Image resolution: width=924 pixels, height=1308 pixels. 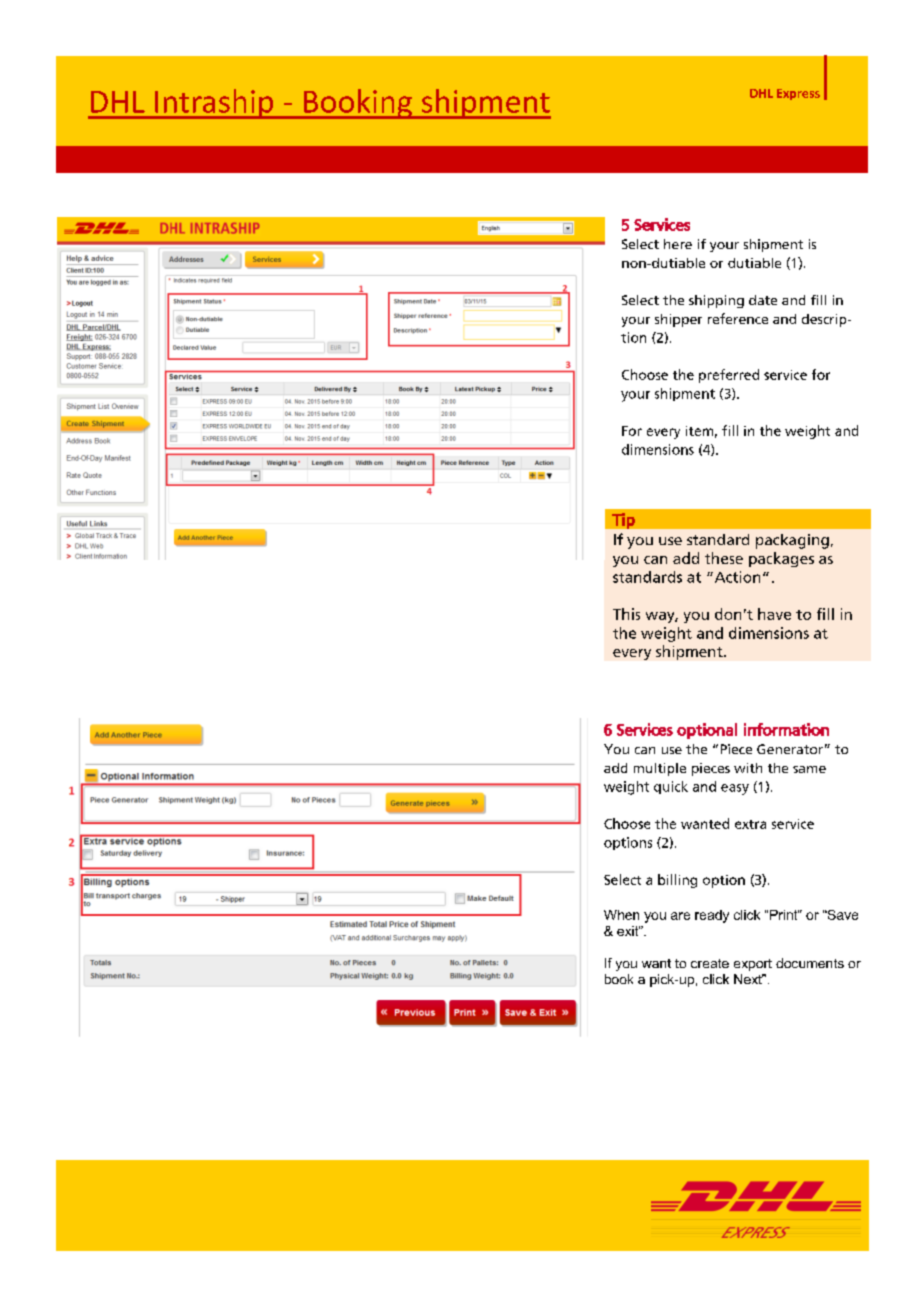 I want to click on This, so click(x=626, y=614).
